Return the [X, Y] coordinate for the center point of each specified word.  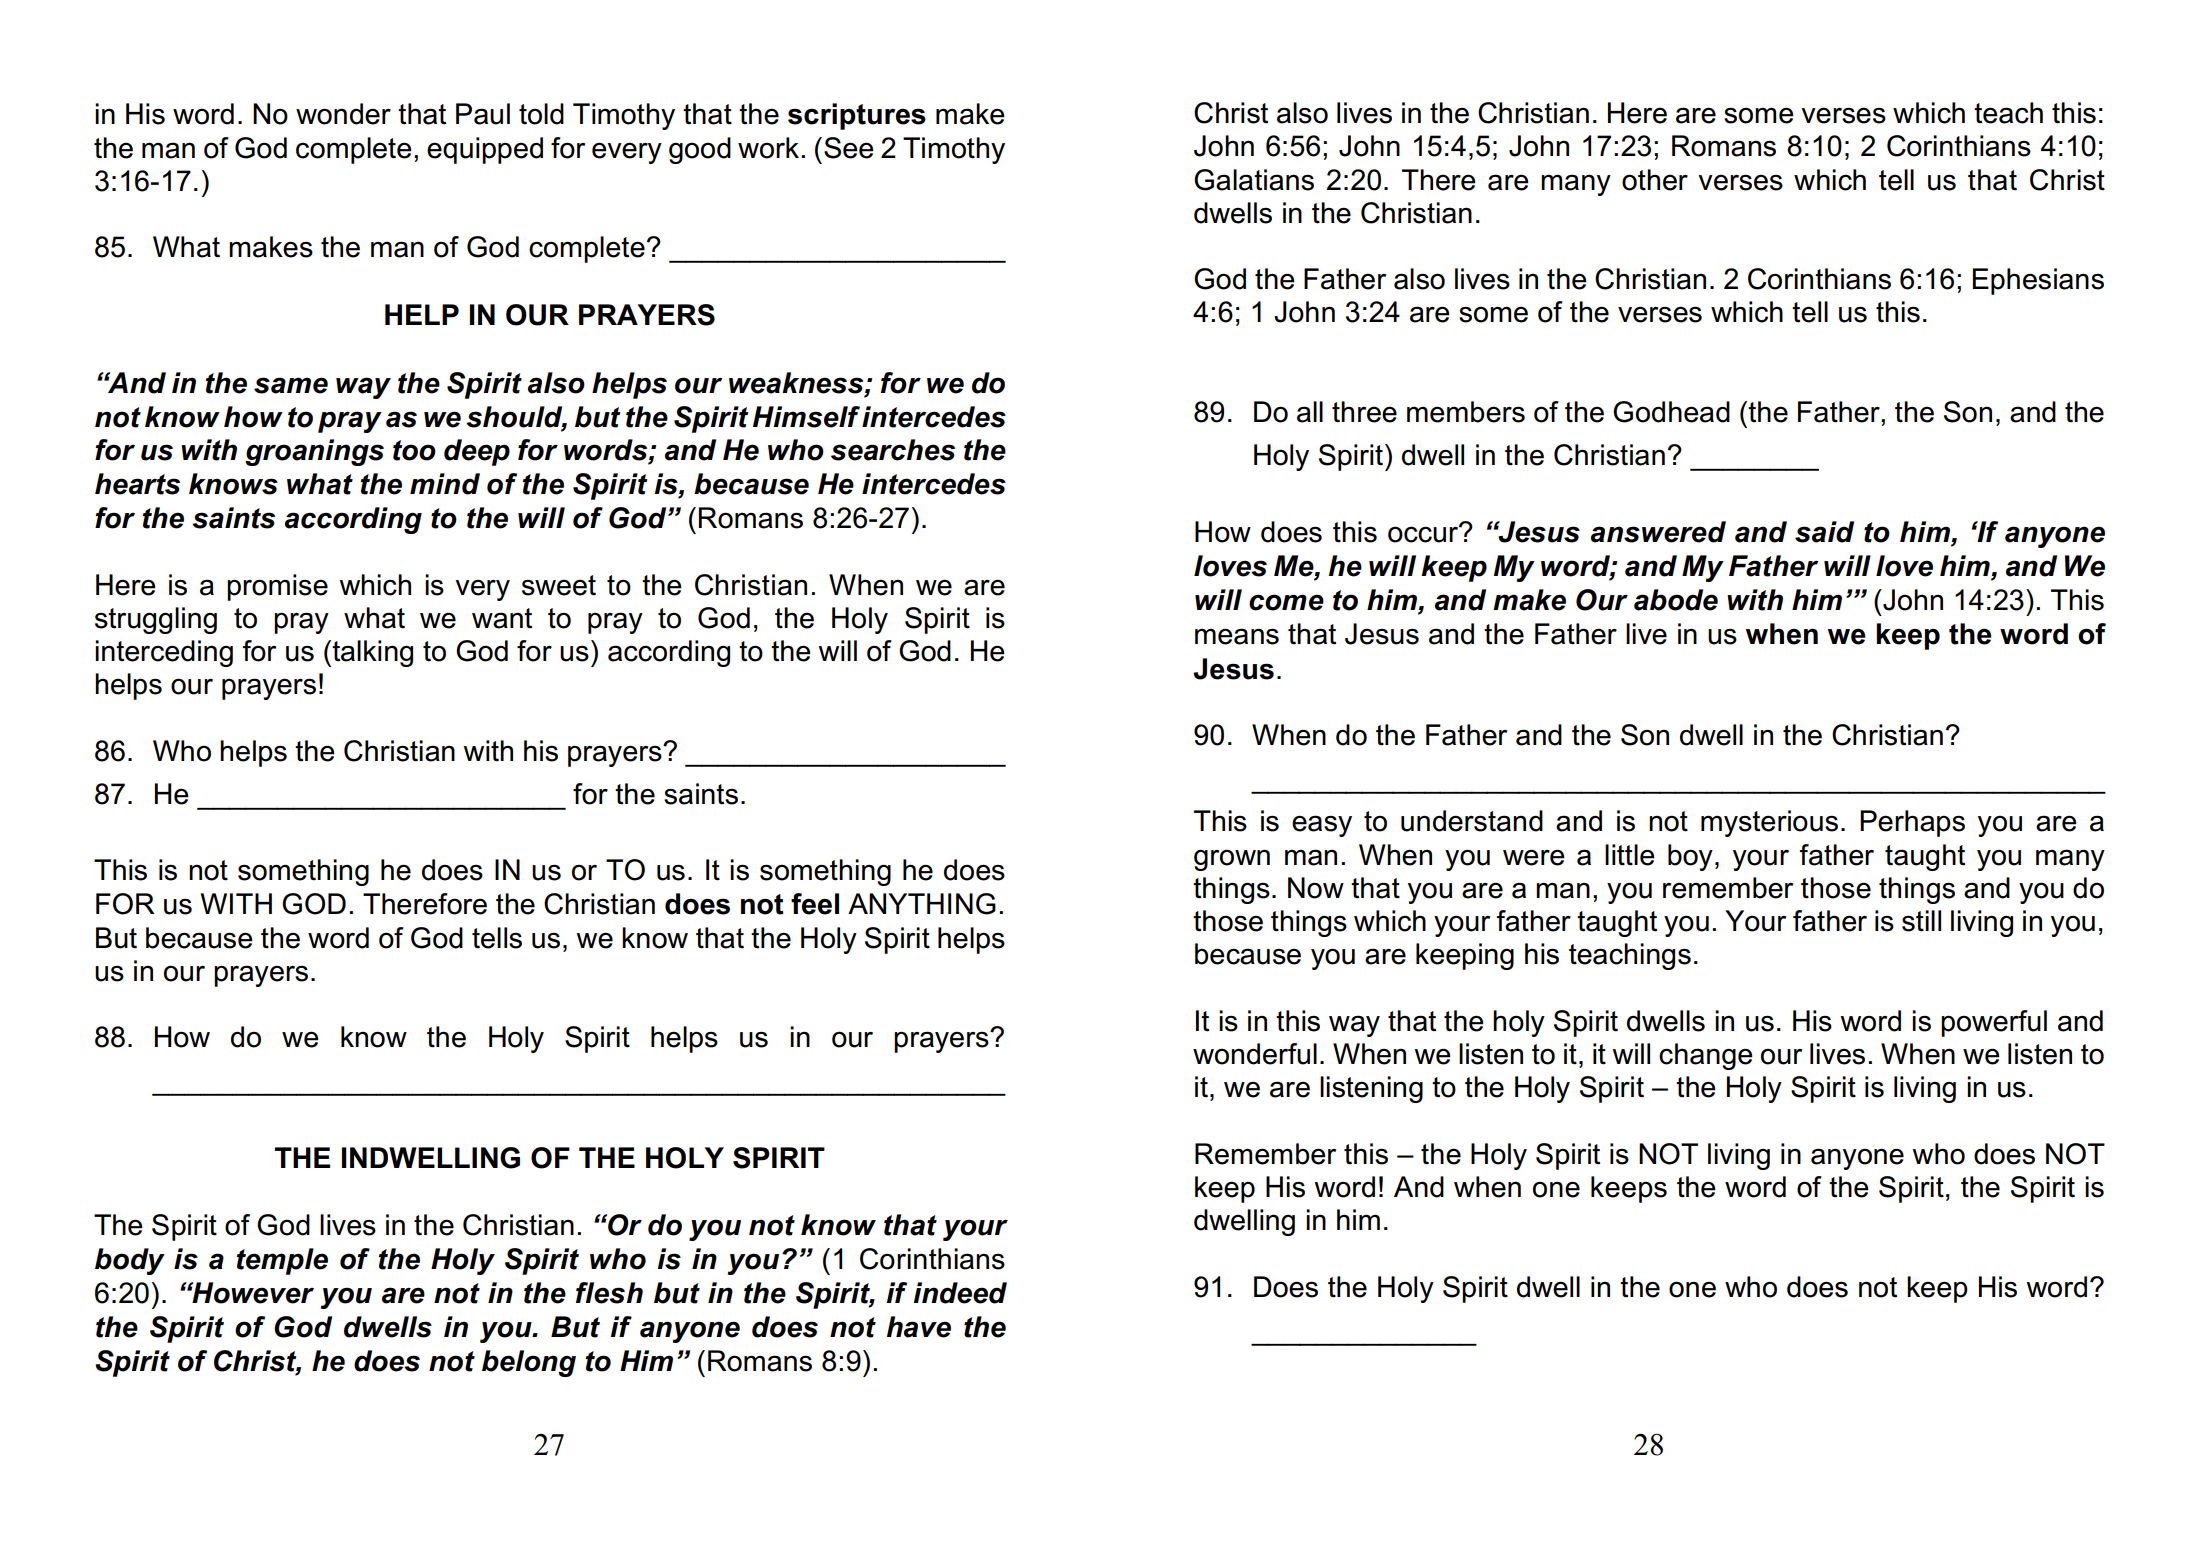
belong [529, 1363]
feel [815, 904]
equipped [485, 150]
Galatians [1254, 180]
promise [277, 587]
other [1655, 180]
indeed [960, 1293]
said [1824, 532]
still [1921, 921]
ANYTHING [922, 904]
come [1286, 602]
